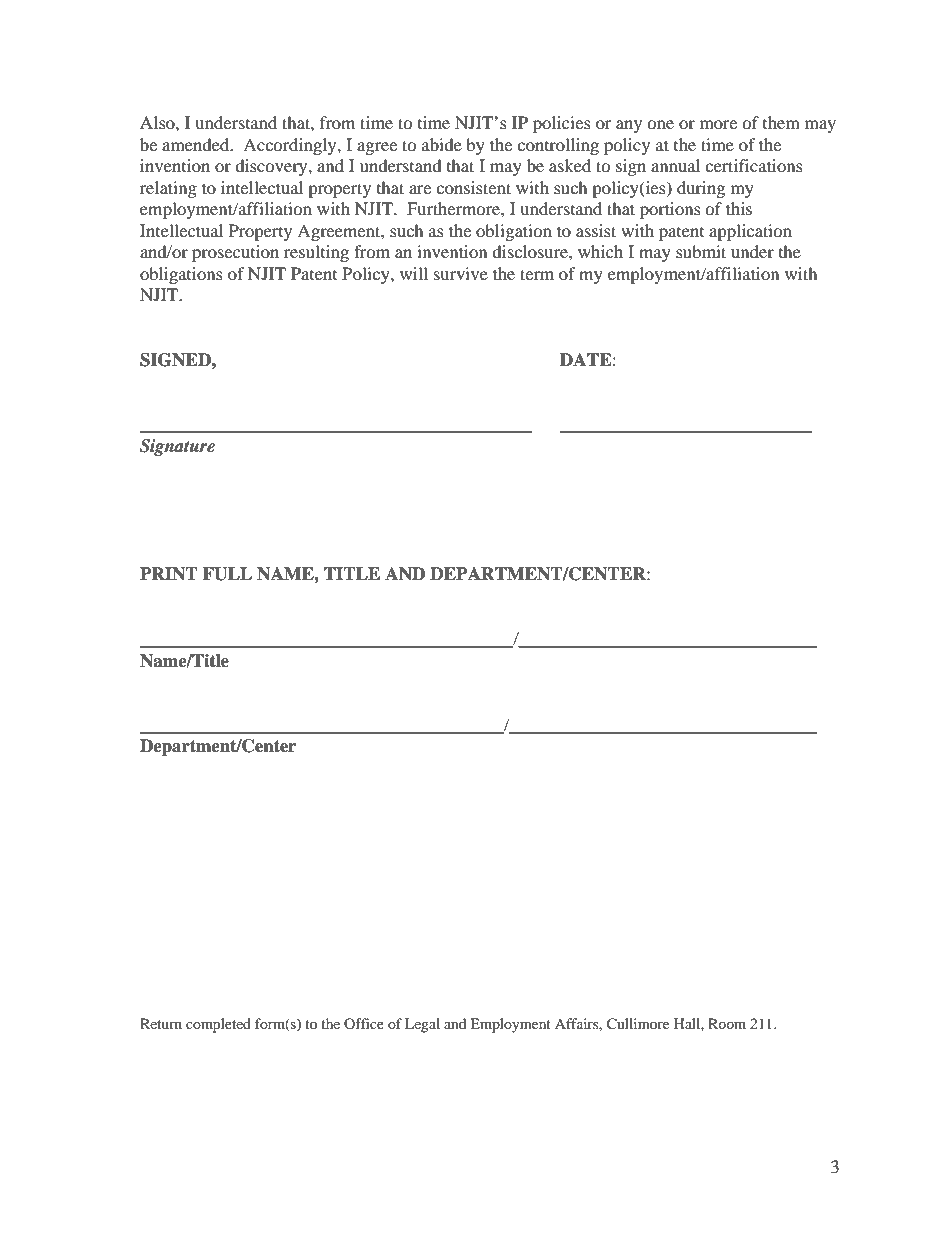 This screenshot has height=1233, width=952. Describe the element at coordinates (727, 1023) in the screenshot. I see `Room` at that location.
